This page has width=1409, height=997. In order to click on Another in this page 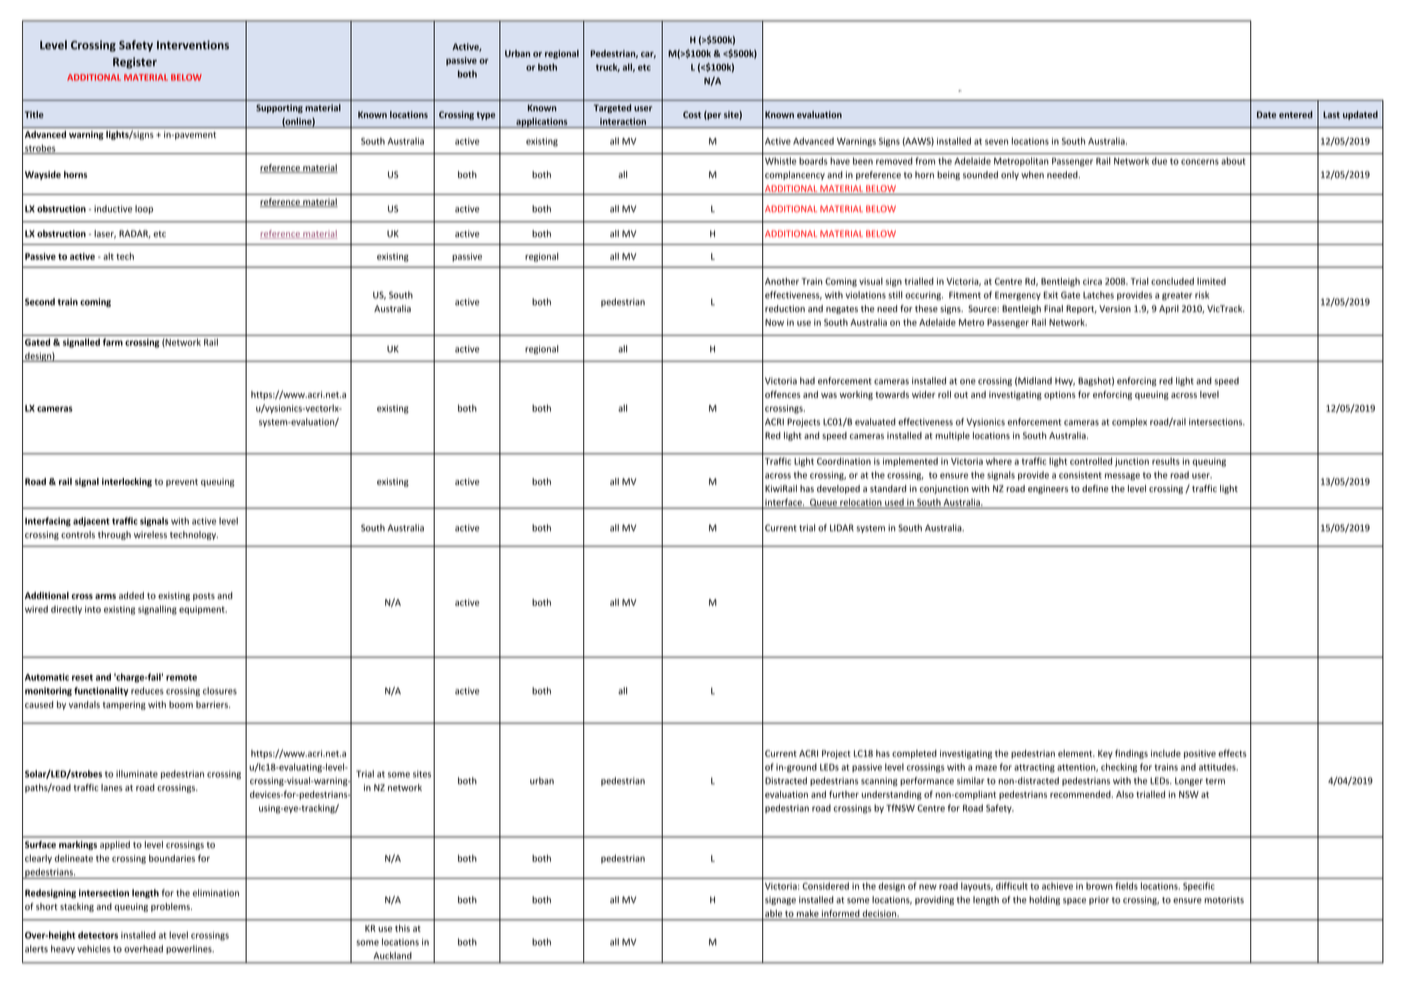, I will do `click(782, 281)`.
